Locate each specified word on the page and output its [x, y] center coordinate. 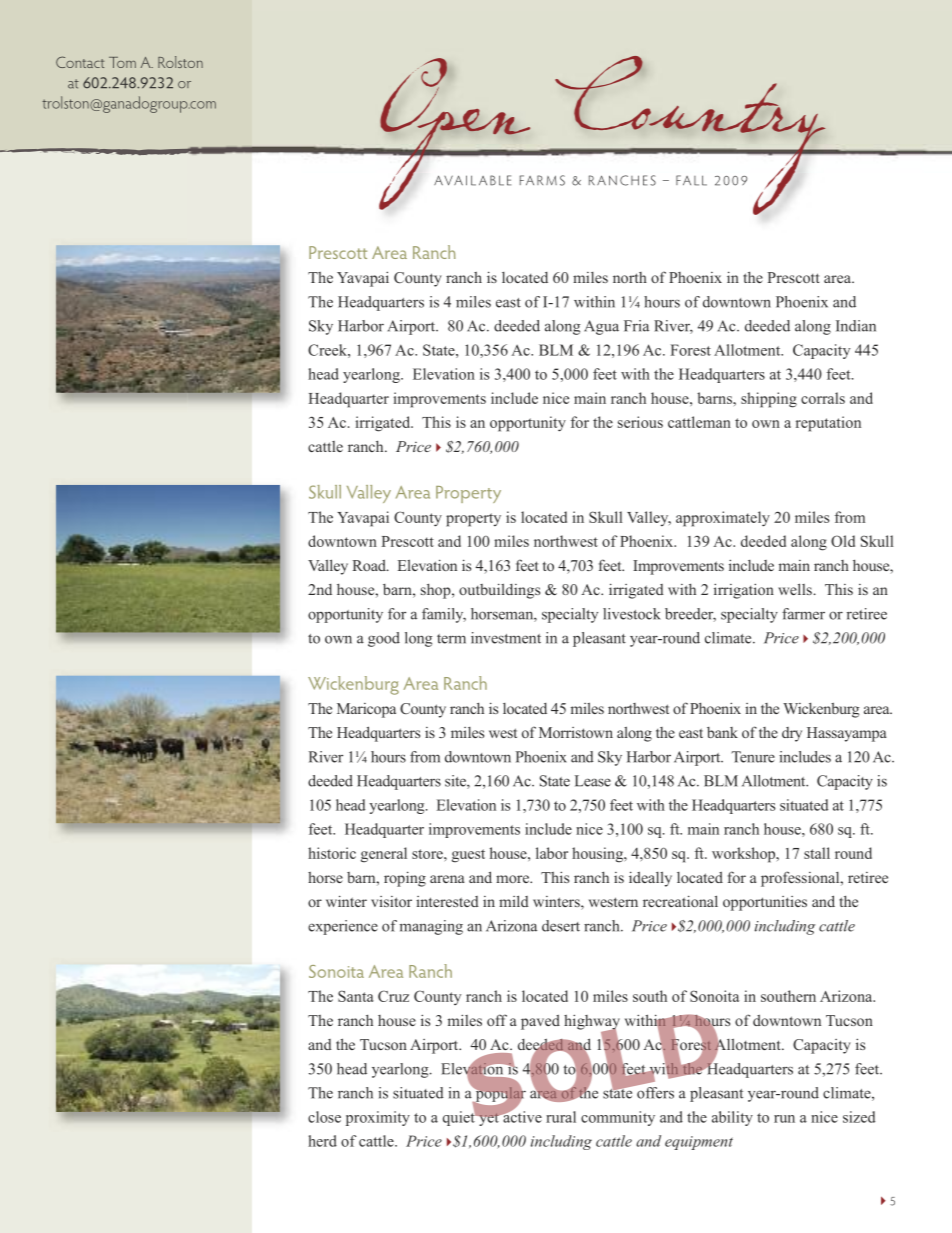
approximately [723, 519]
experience [343, 927]
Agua [601, 327]
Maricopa [366, 710]
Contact [80, 62]
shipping [769, 400]
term [451, 639]
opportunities [765, 903]
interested [447, 901]
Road [370, 565]
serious [640, 422]
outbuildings [499, 591]
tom [122, 62]
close [324, 1117]
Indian [856, 326]
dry [792, 734]
